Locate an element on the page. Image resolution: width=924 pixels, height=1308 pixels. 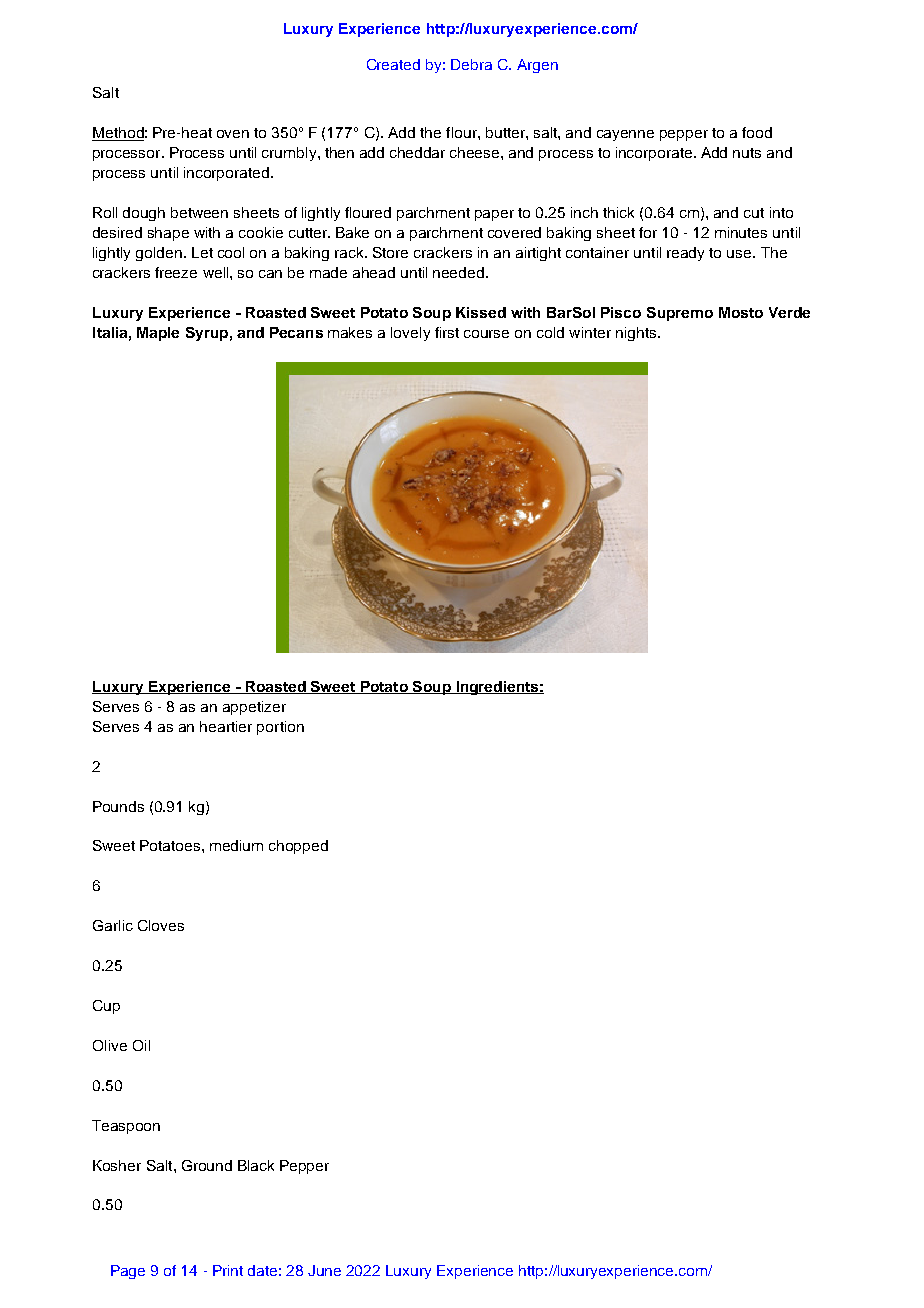
Maple is located at coordinates (158, 334).
